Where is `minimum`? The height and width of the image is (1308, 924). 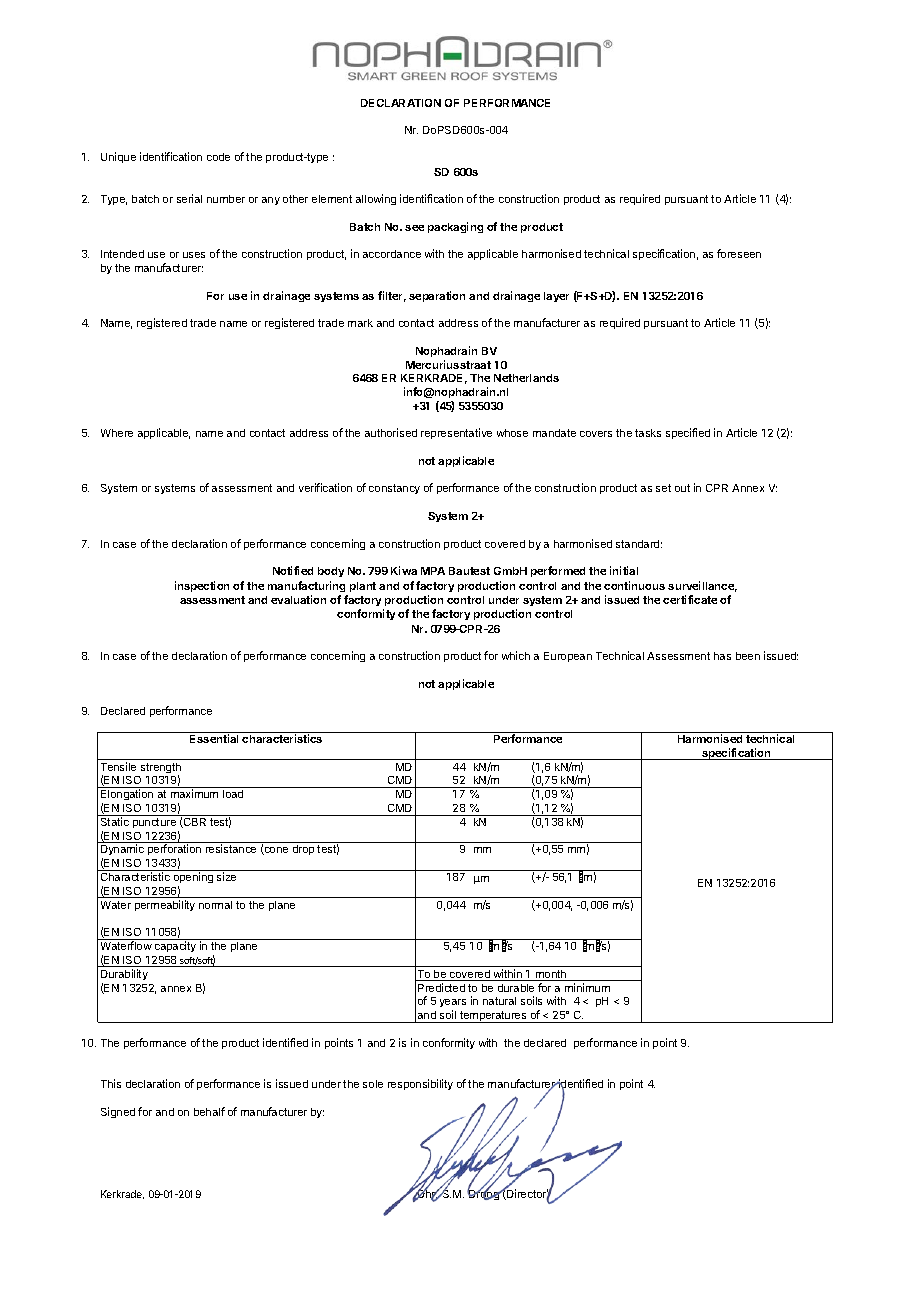
minimum is located at coordinates (587, 987).
